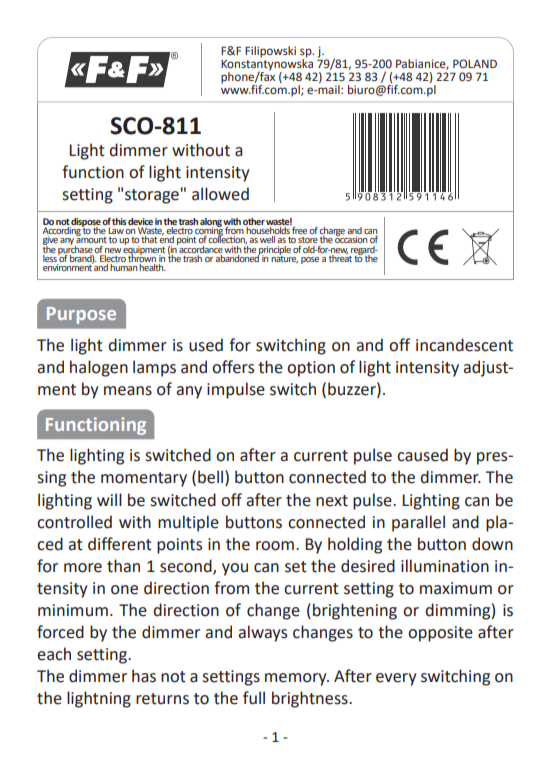 The width and height of the document is (551, 782). Describe the element at coordinates (254, 221) in the document. I see `other` at that location.
